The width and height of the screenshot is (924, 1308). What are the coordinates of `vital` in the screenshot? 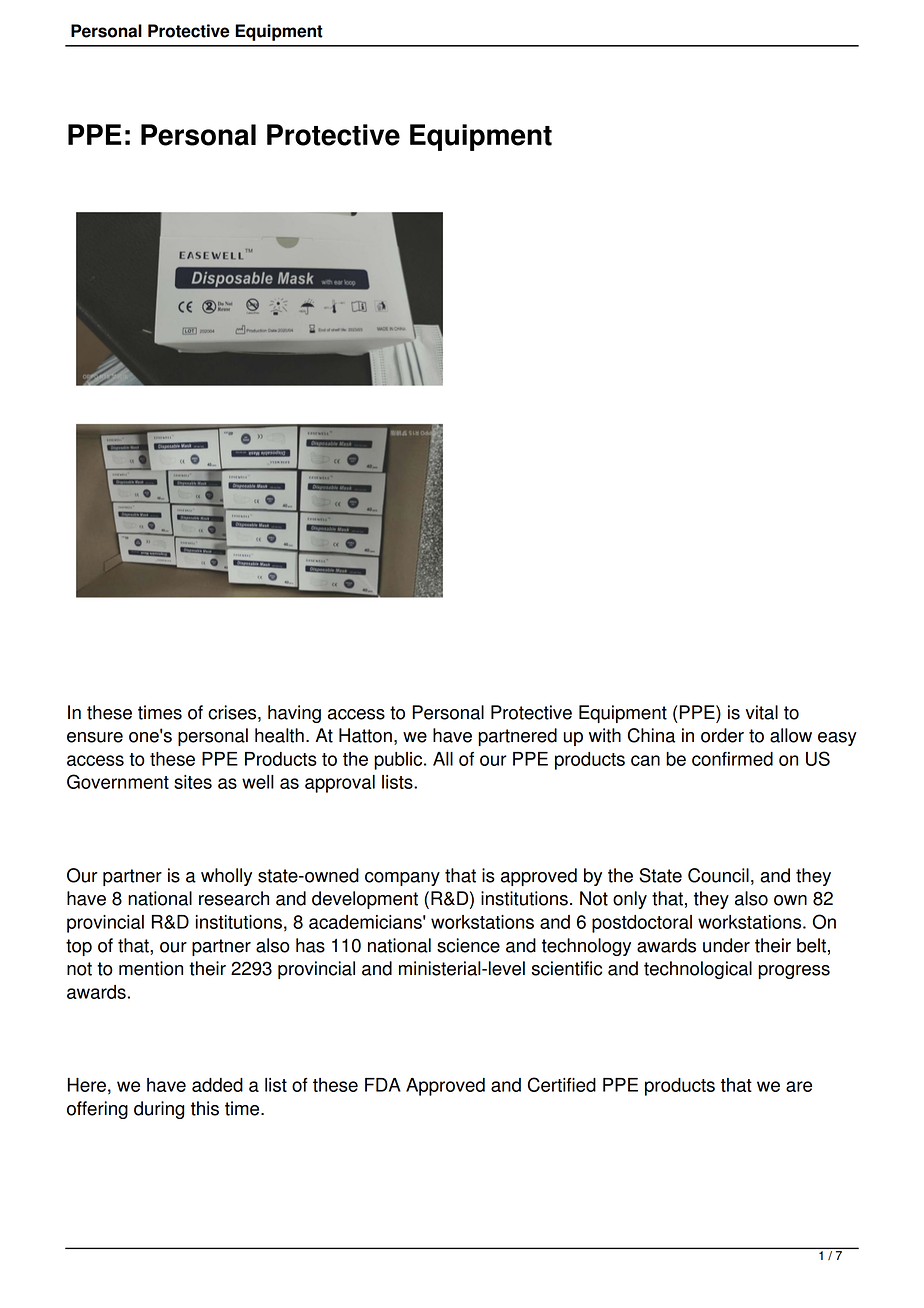 It's located at (762, 712).
